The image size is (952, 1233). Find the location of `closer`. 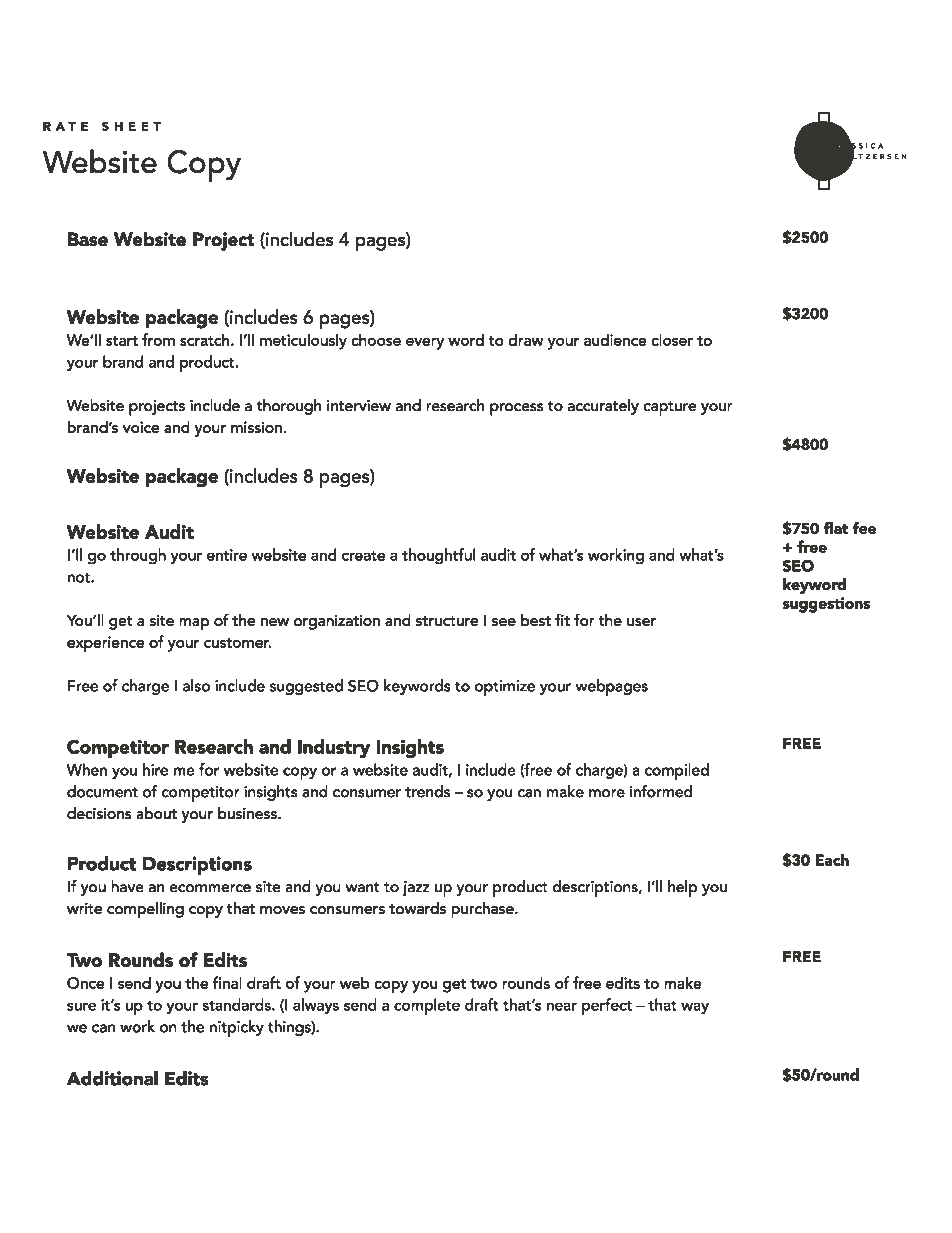

closer is located at coordinates (672, 339).
